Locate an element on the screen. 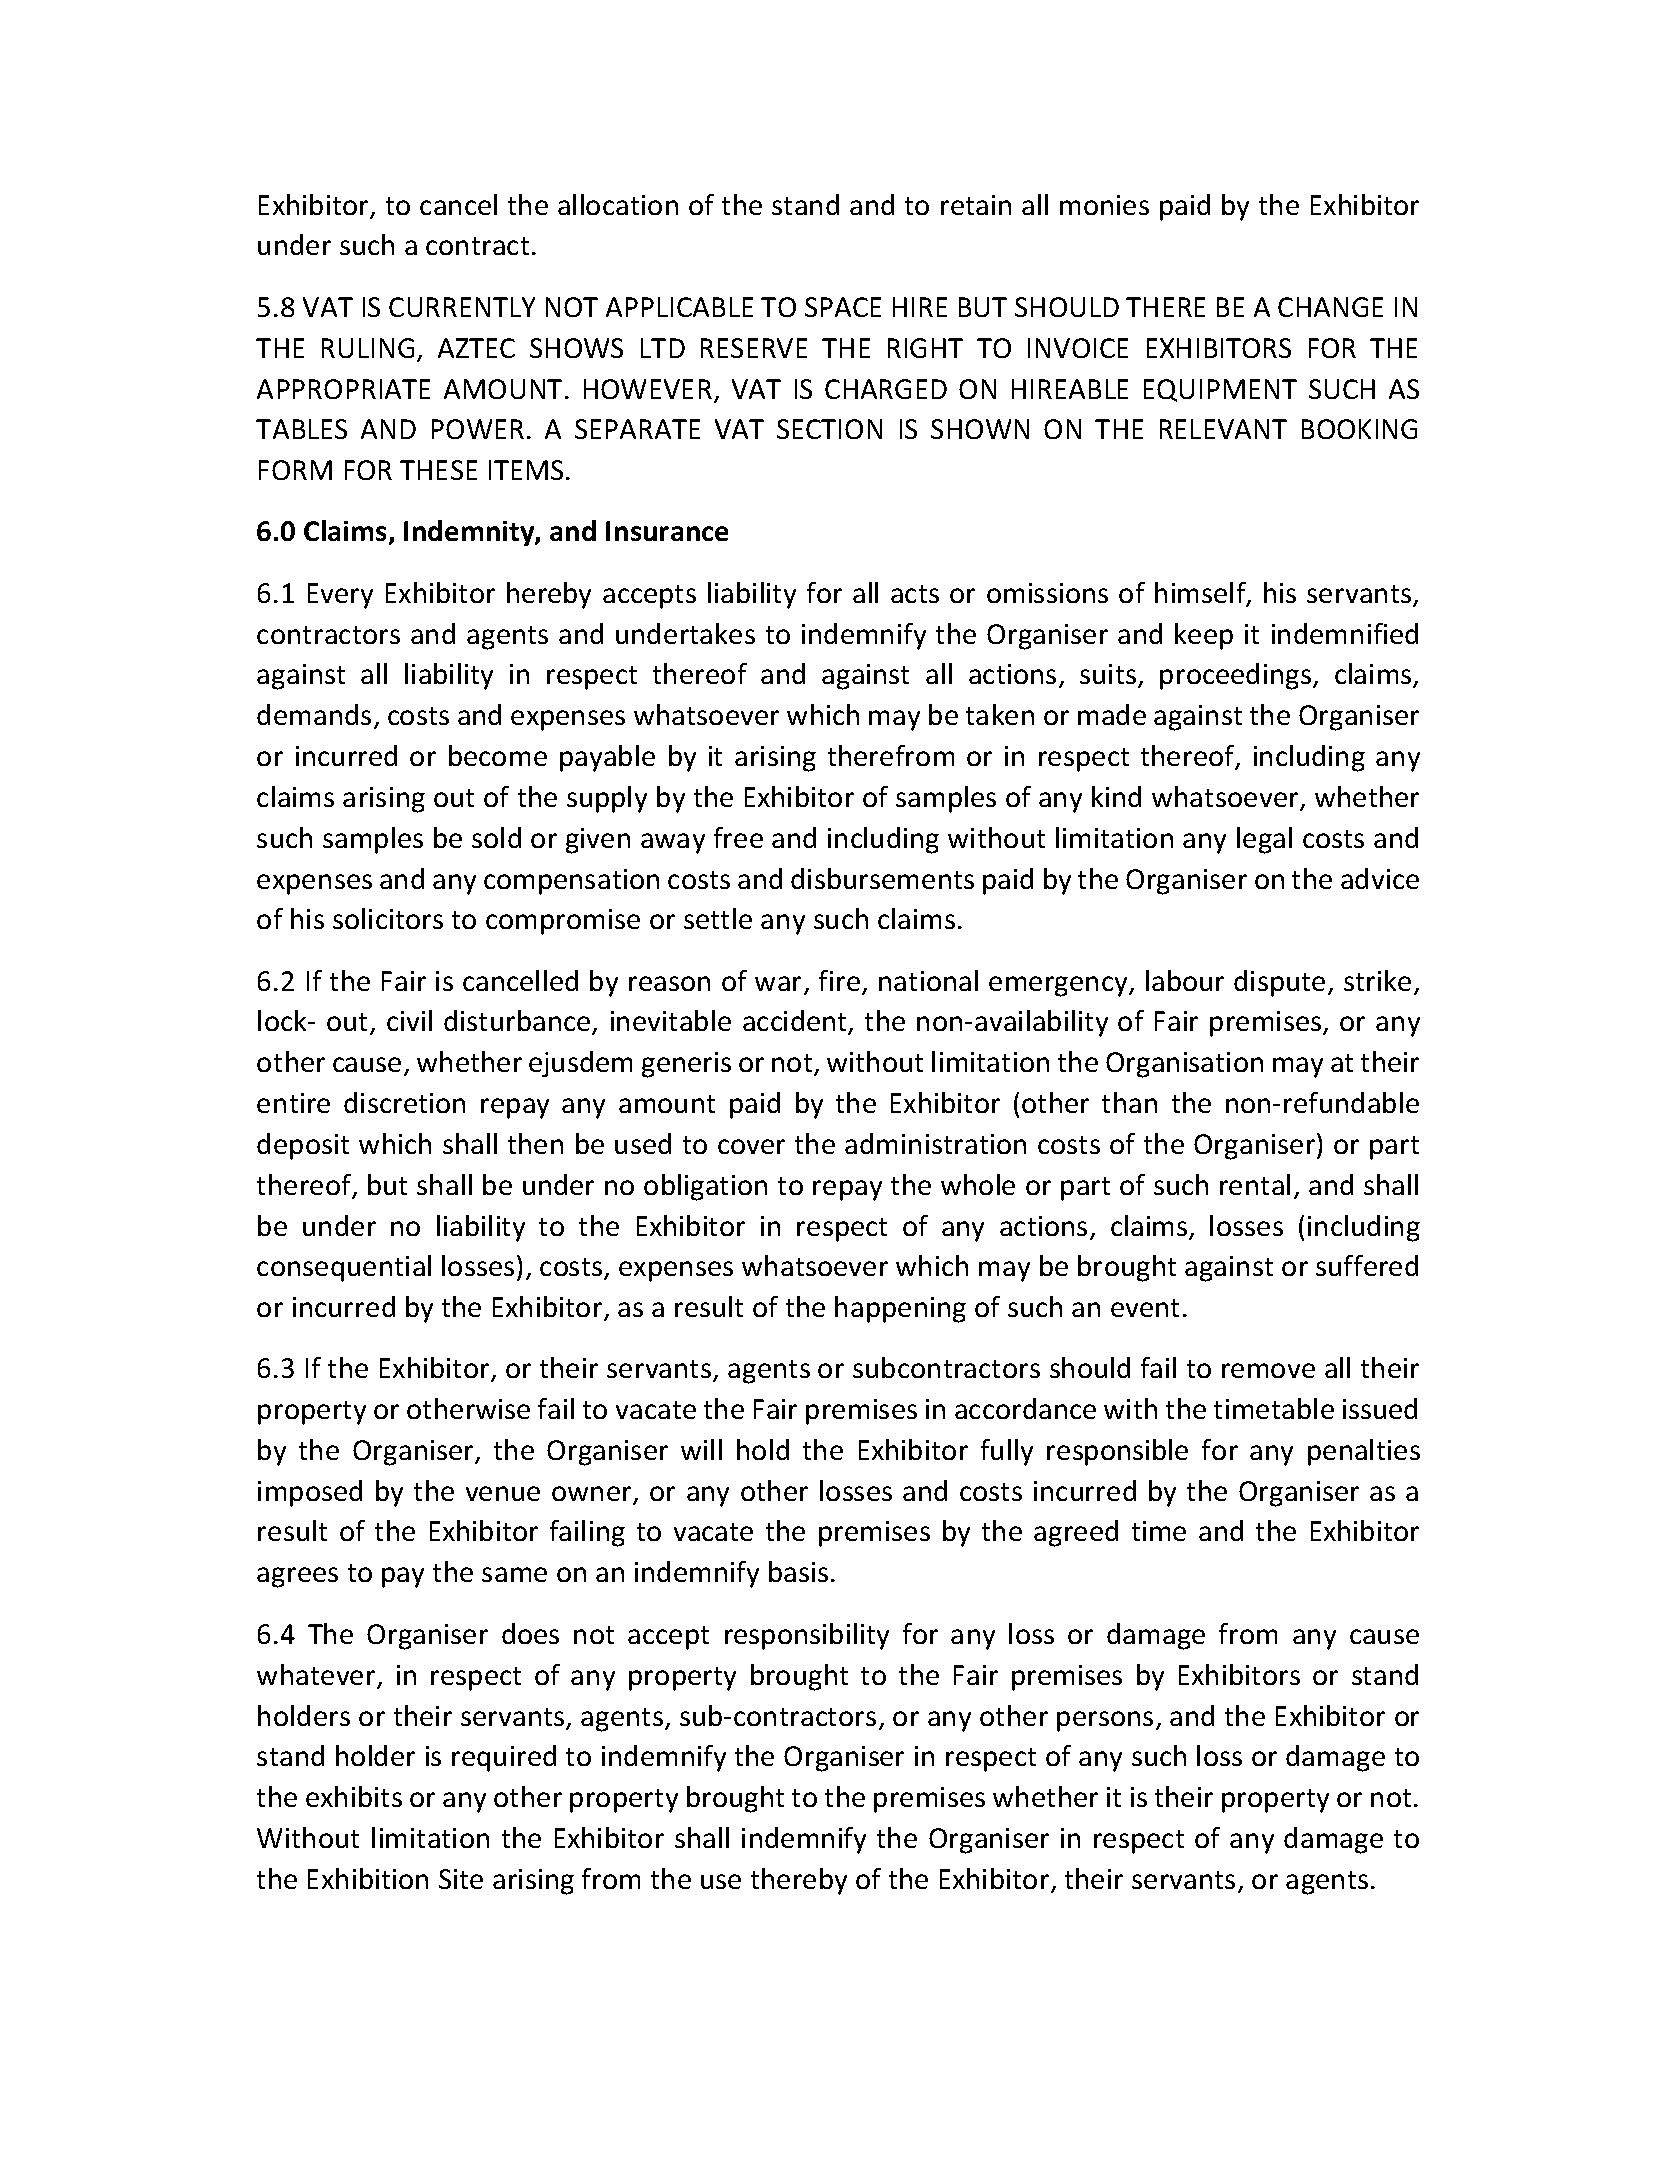 This screenshot has height=2174, width=1680. Site is located at coordinates (461, 1879).
